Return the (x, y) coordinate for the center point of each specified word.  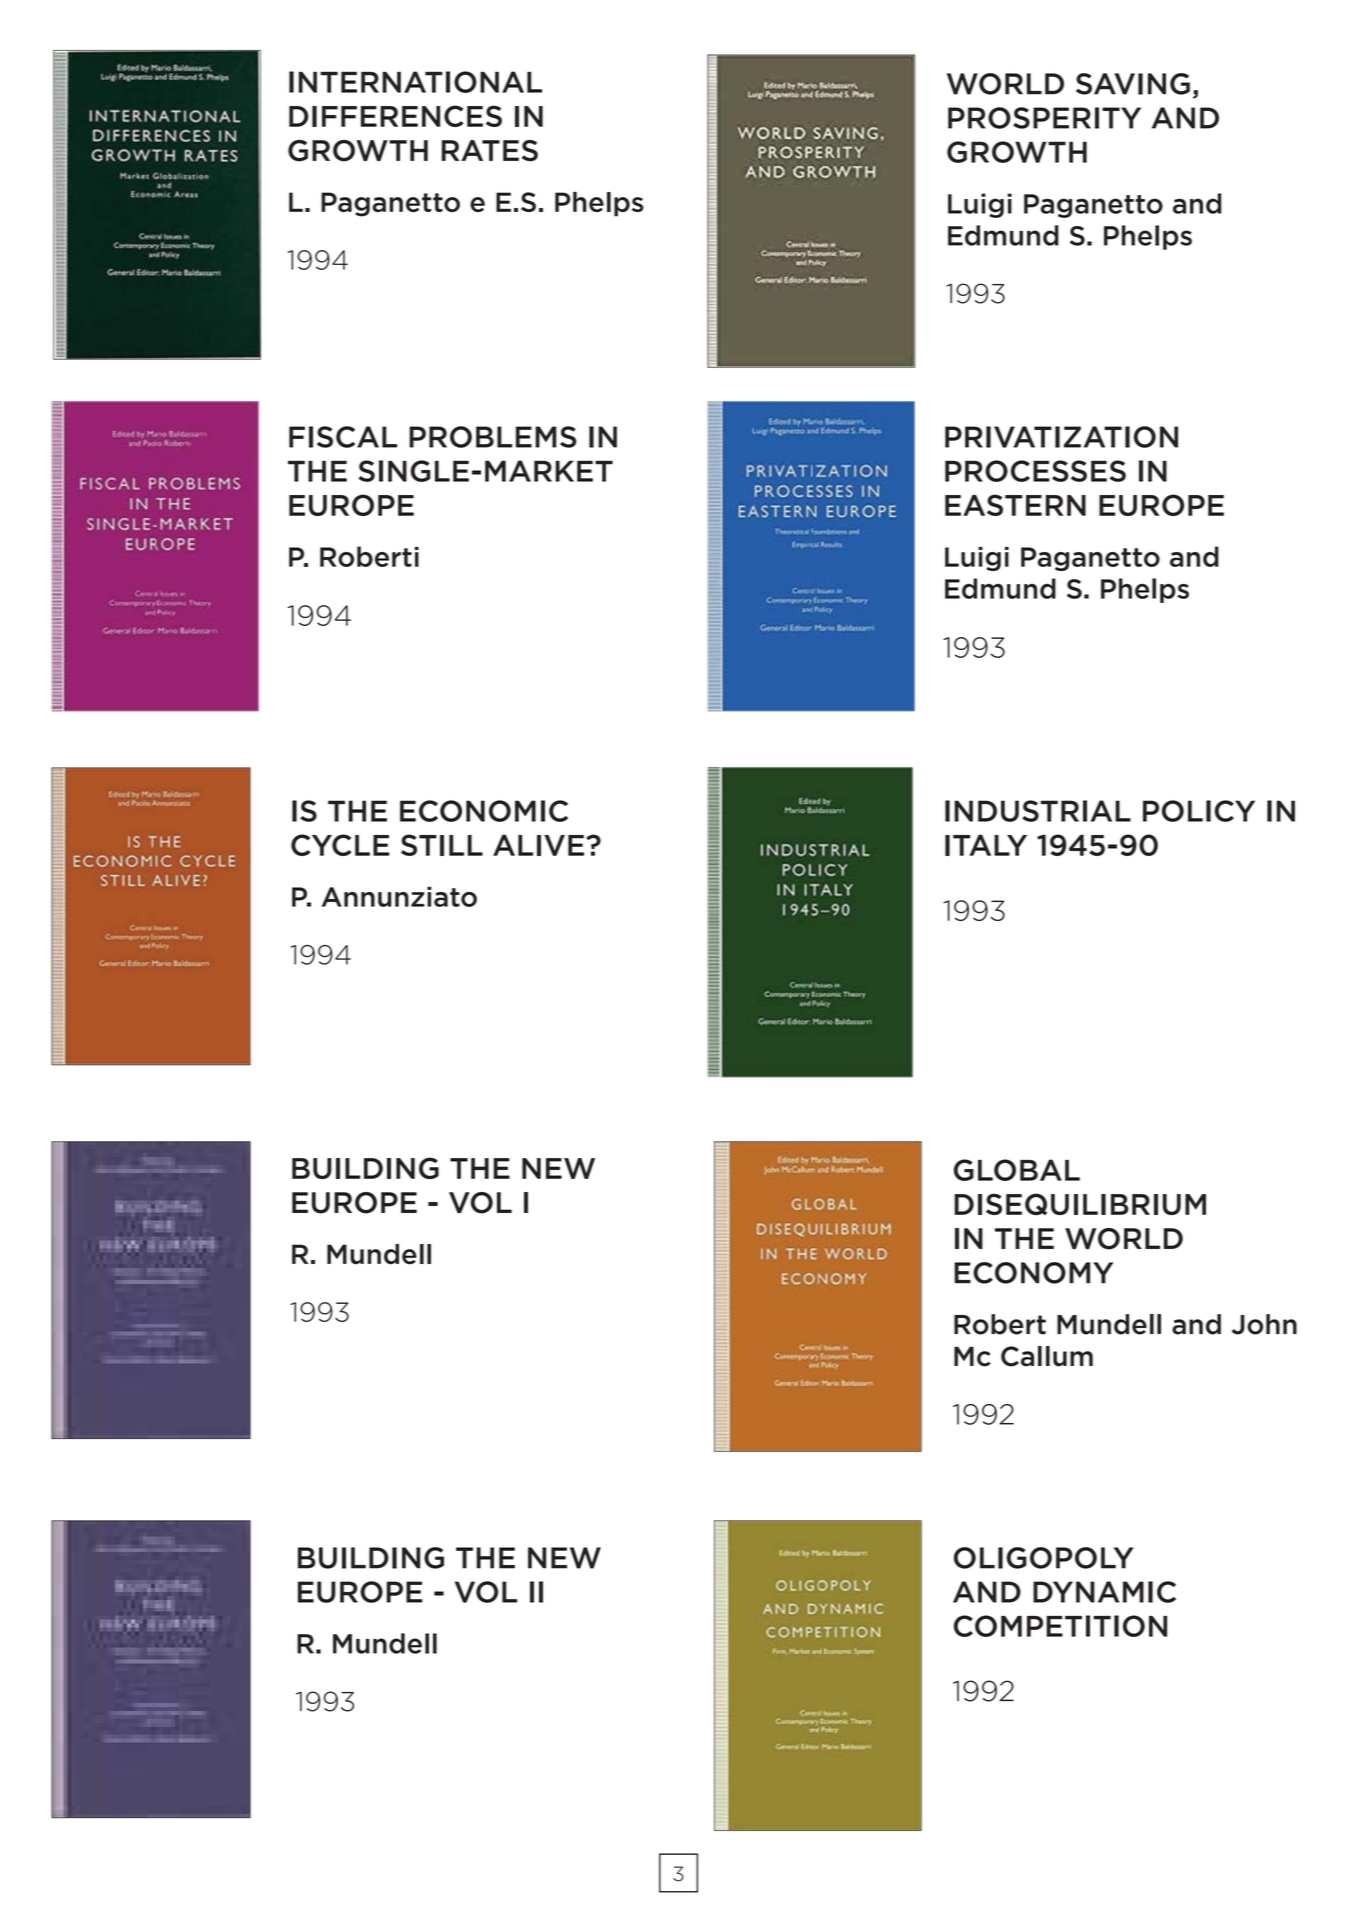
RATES (490, 151)
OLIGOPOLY (1044, 1558)
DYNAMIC (1104, 1592)
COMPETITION (1060, 1626)
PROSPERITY (1044, 118)
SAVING (1133, 84)
